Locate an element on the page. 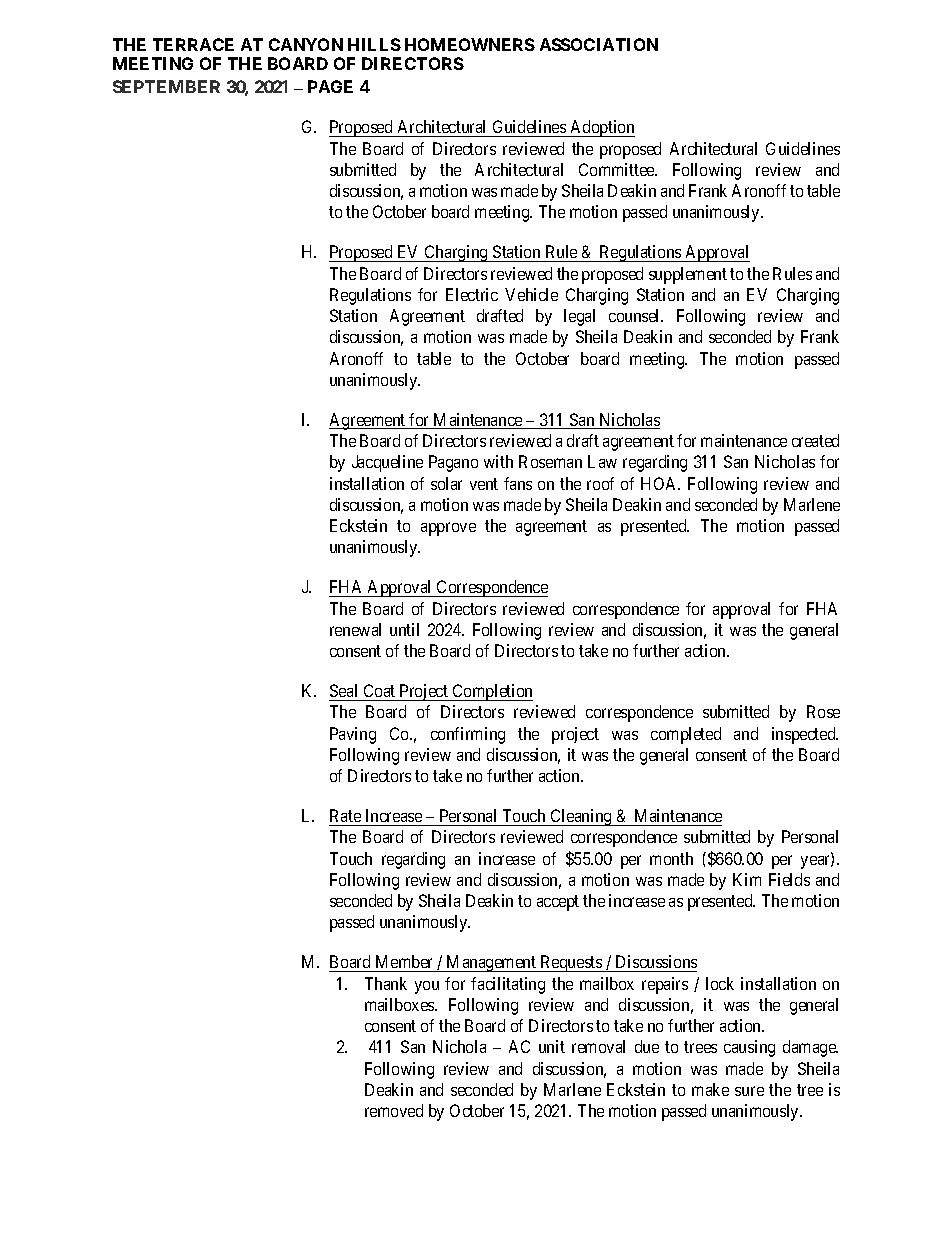  removed is located at coordinates (394, 1110).
